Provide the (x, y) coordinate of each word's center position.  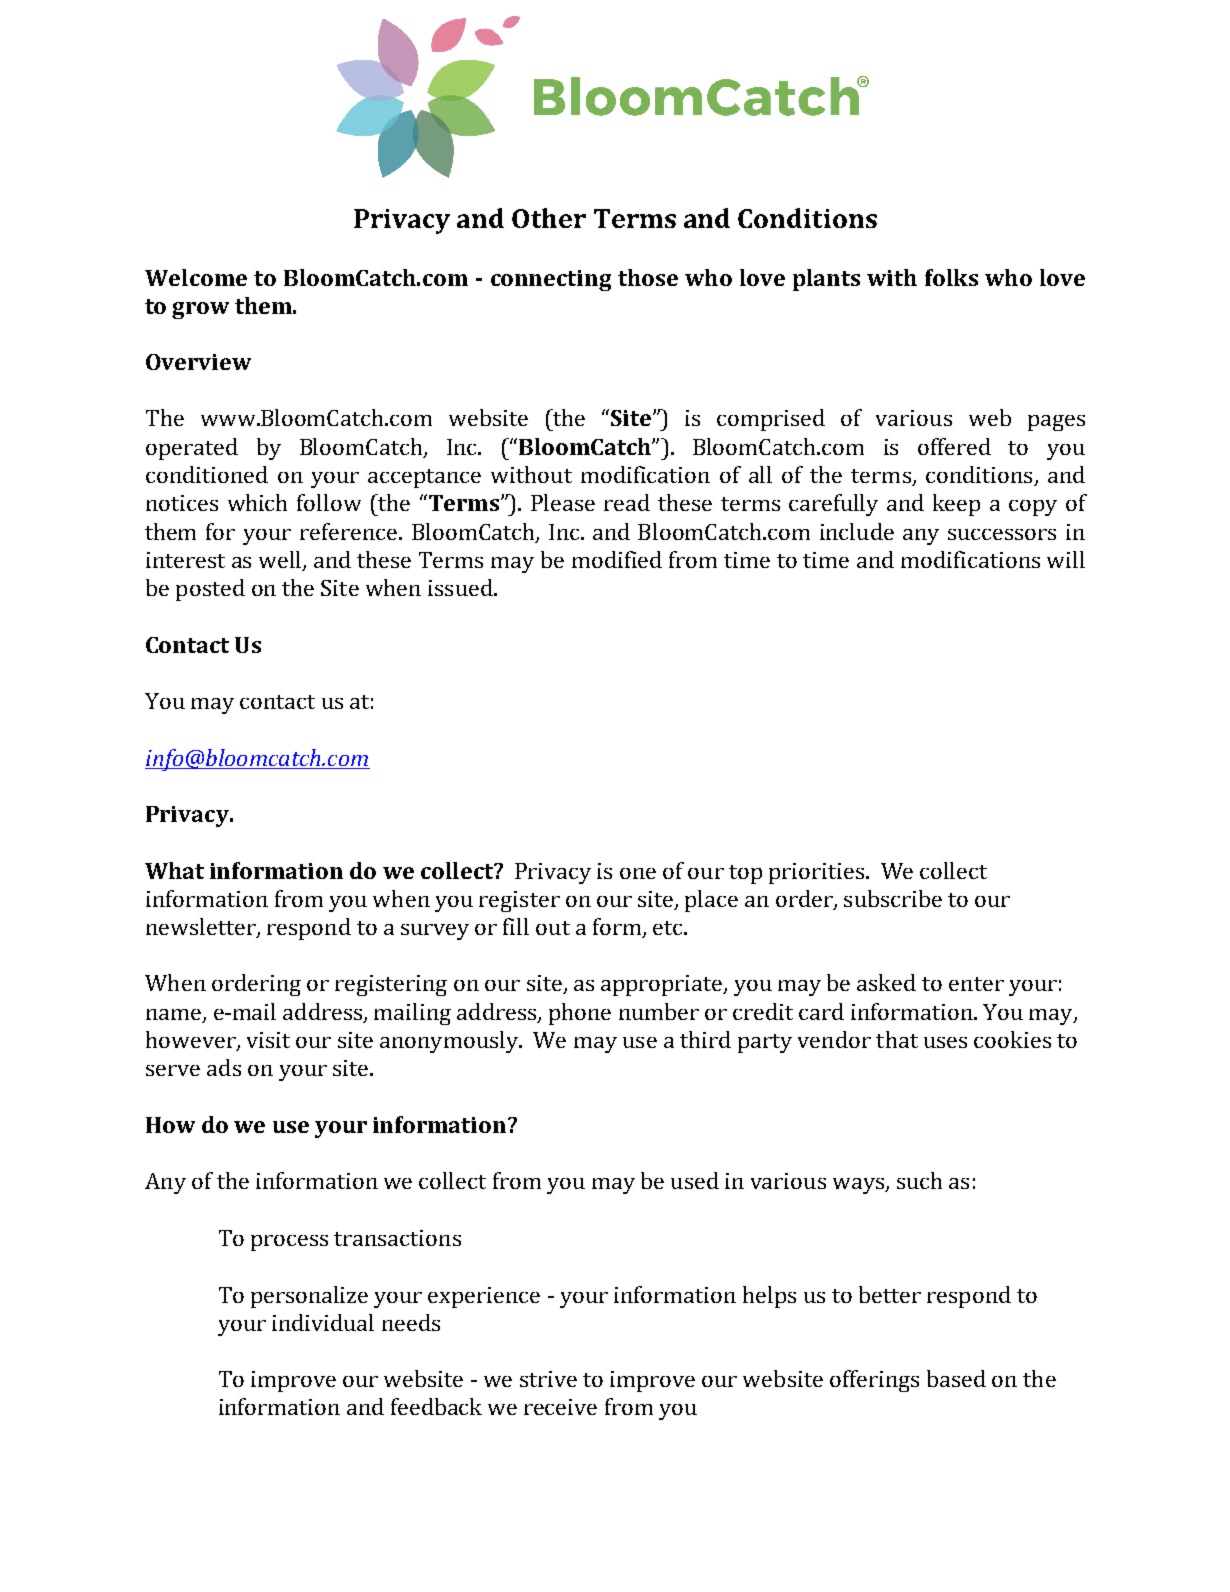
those (648, 277)
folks (951, 277)
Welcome (196, 277)
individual (323, 1322)
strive (548, 1379)
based (956, 1378)
